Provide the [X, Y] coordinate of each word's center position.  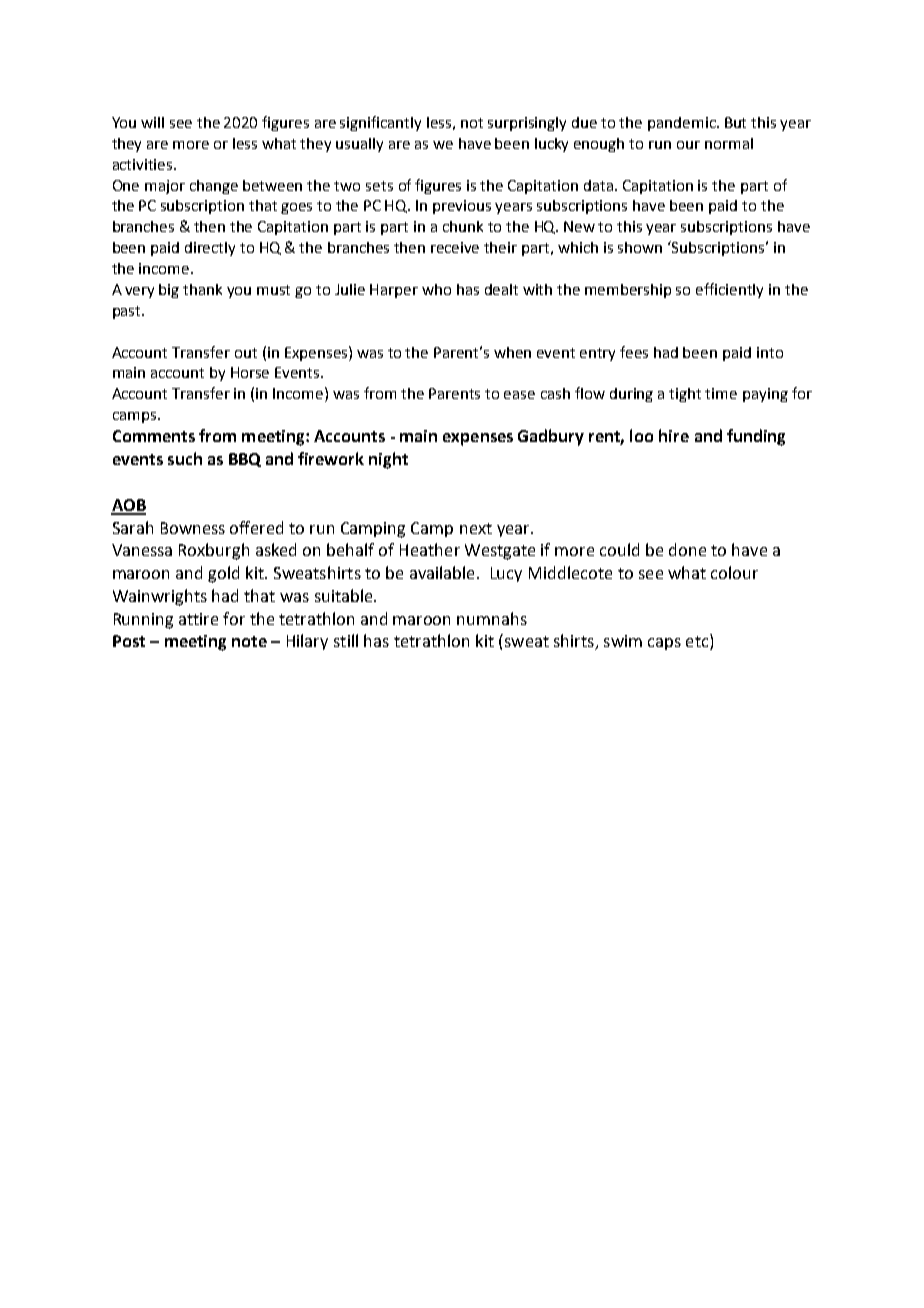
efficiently [729, 290]
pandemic [683, 124]
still [346, 640]
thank [202, 289]
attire [198, 619]
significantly [380, 123]
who [436, 289]
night [388, 460]
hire [674, 435]
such [185, 458]
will [152, 122]
